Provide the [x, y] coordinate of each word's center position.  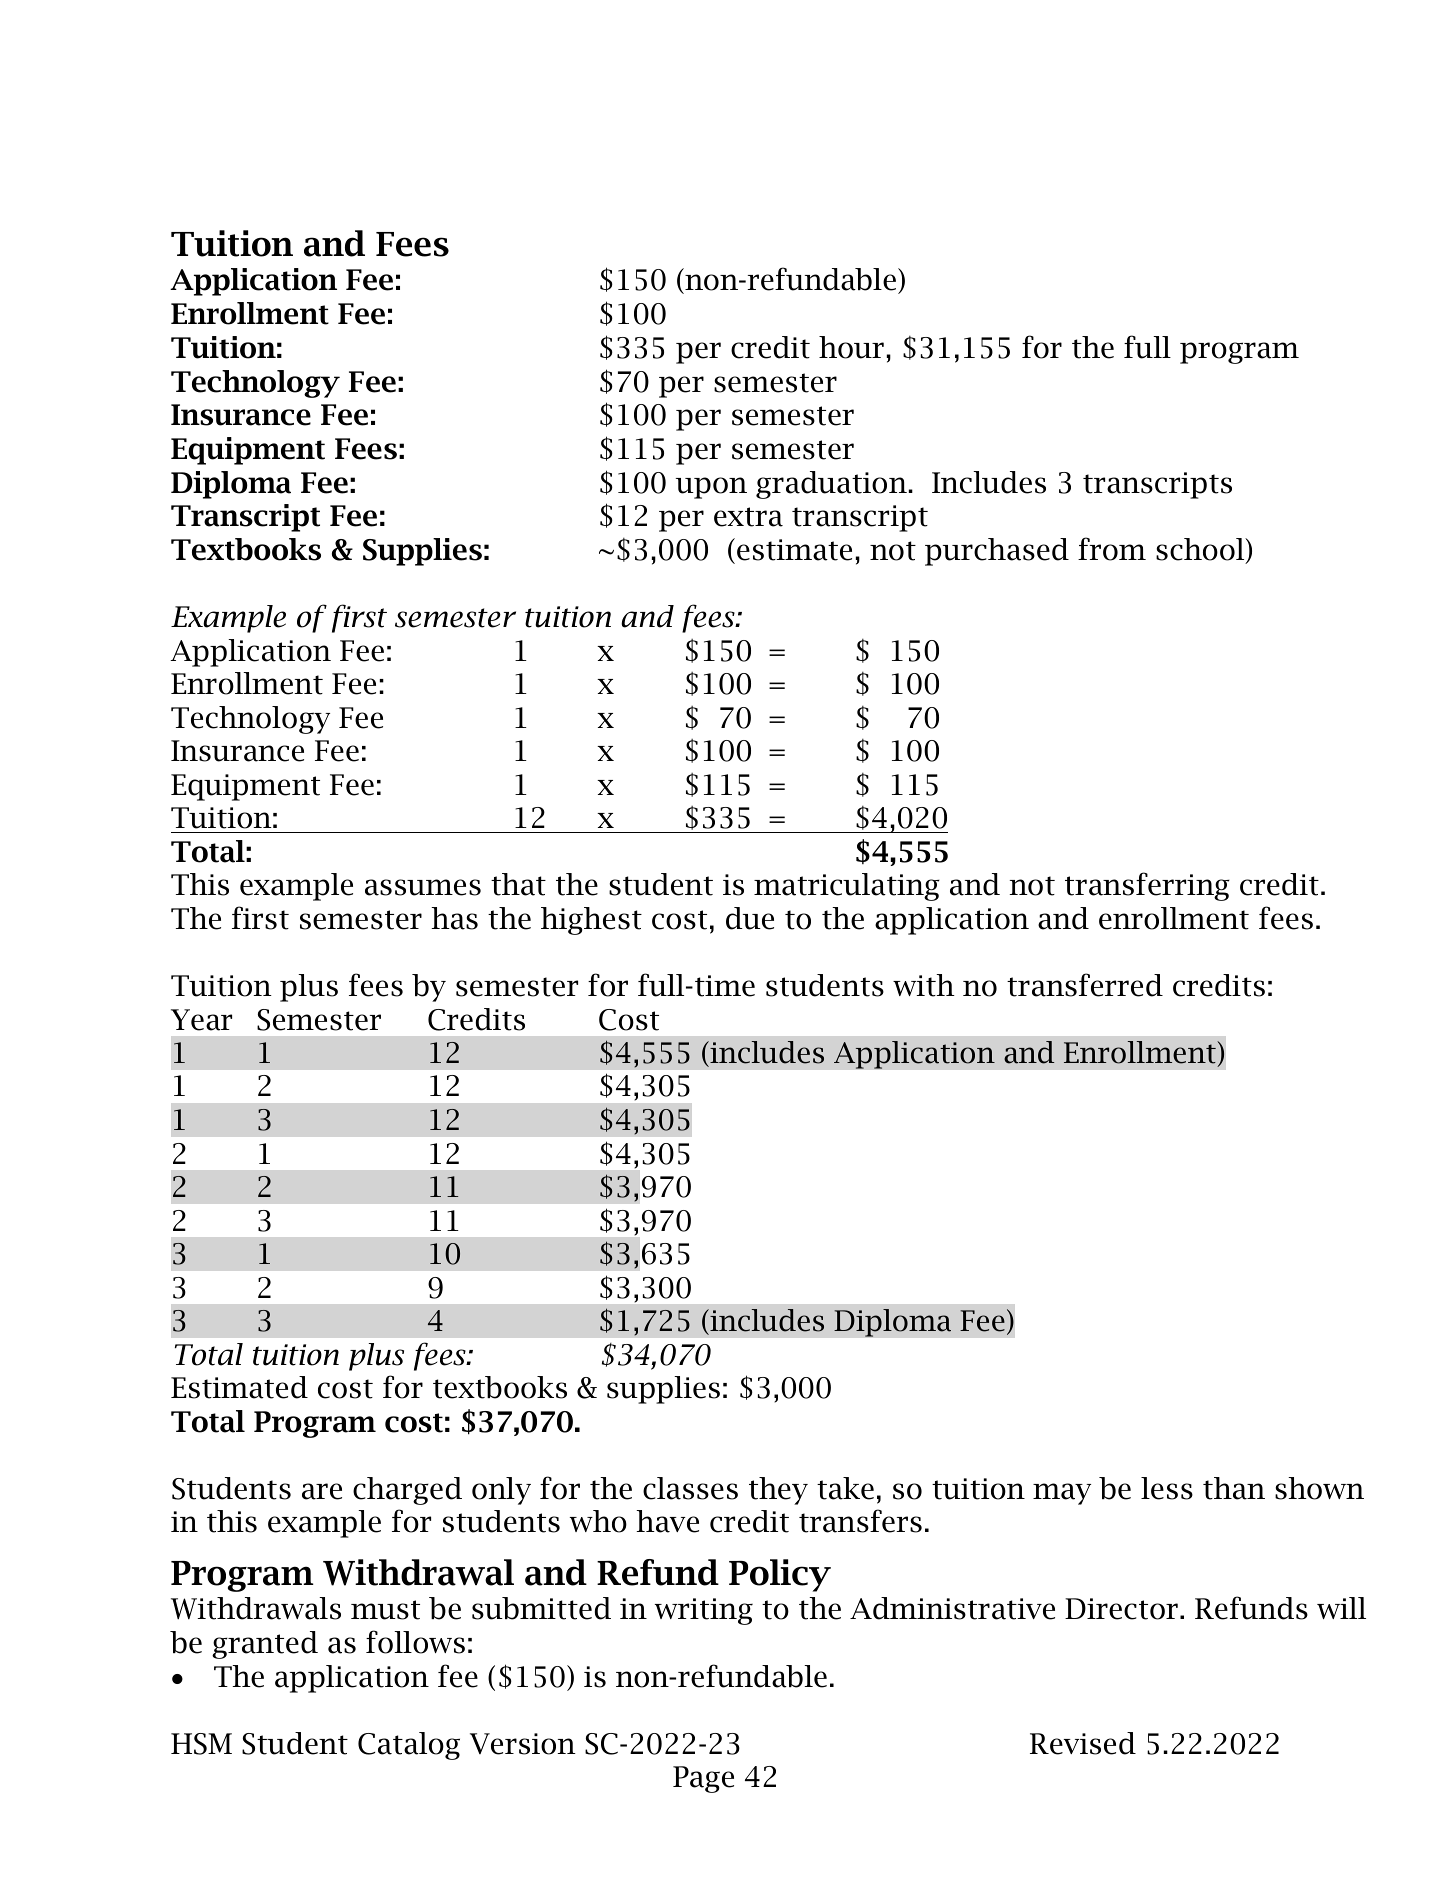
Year [201, 1020]
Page [703, 1779]
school [1201, 550]
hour [851, 347]
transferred [1085, 985]
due [750, 918]
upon [711, 488]
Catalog [409, 1746]
